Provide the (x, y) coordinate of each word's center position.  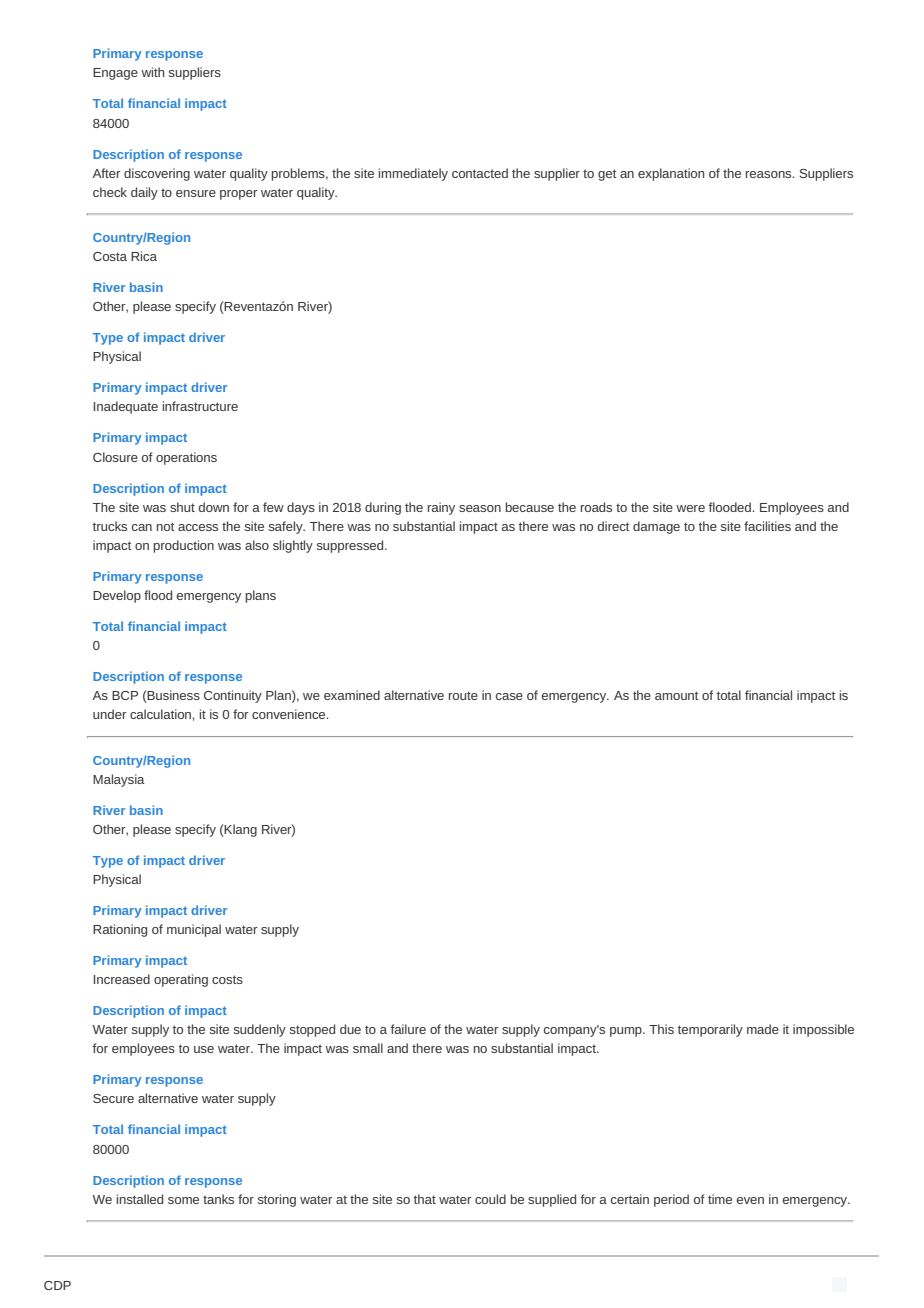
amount (677, 695)
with (152, 72)
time (720, 1199)
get (607, 175)
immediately (413, 174)
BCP (125, 695)
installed (140, 1199)
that (425, 1199)
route (463, 695)
